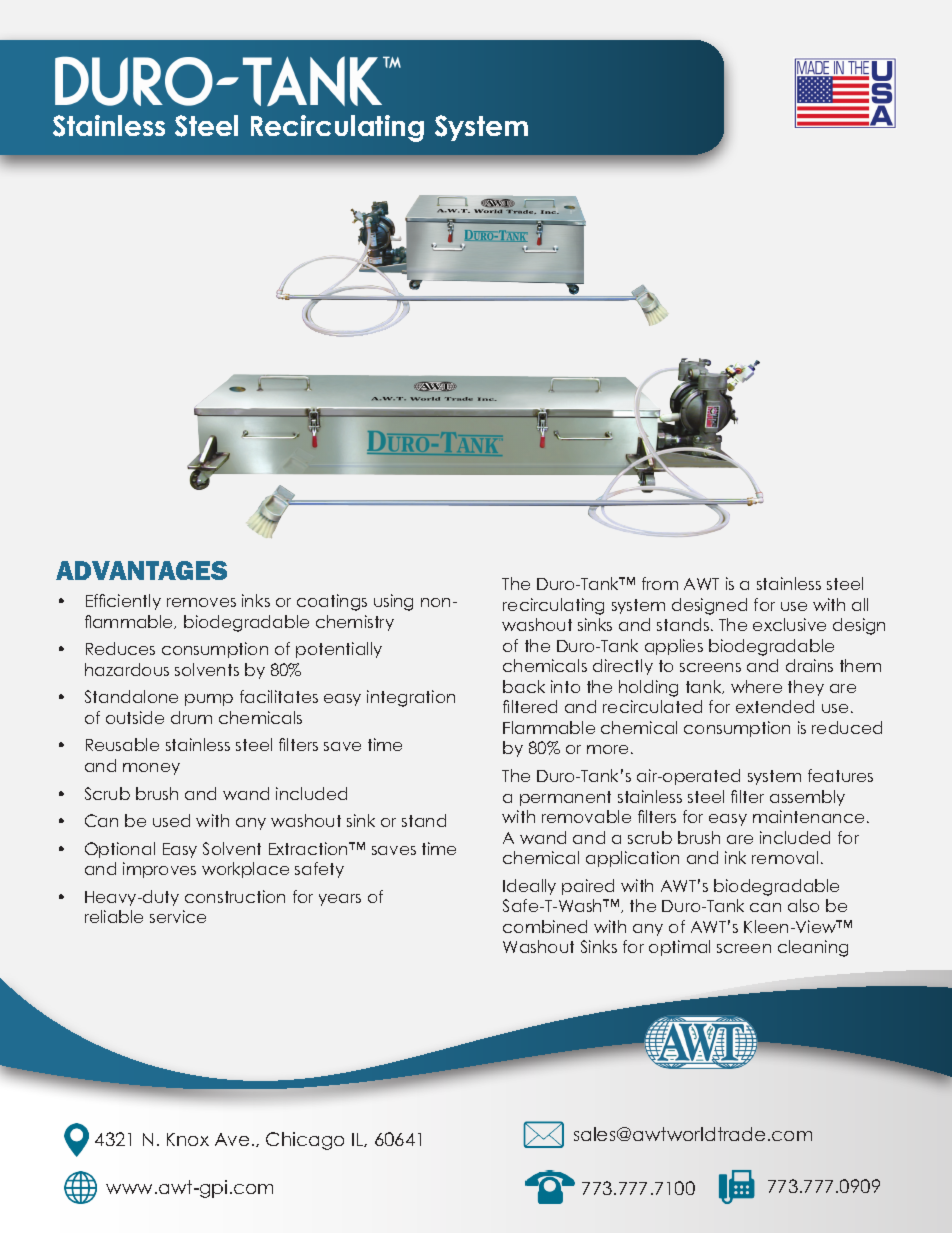 This screenshot has height=1233, width=952. Describe the element at coordinates (529, 887) in the screenshot. I see `Ideally` at that location.
